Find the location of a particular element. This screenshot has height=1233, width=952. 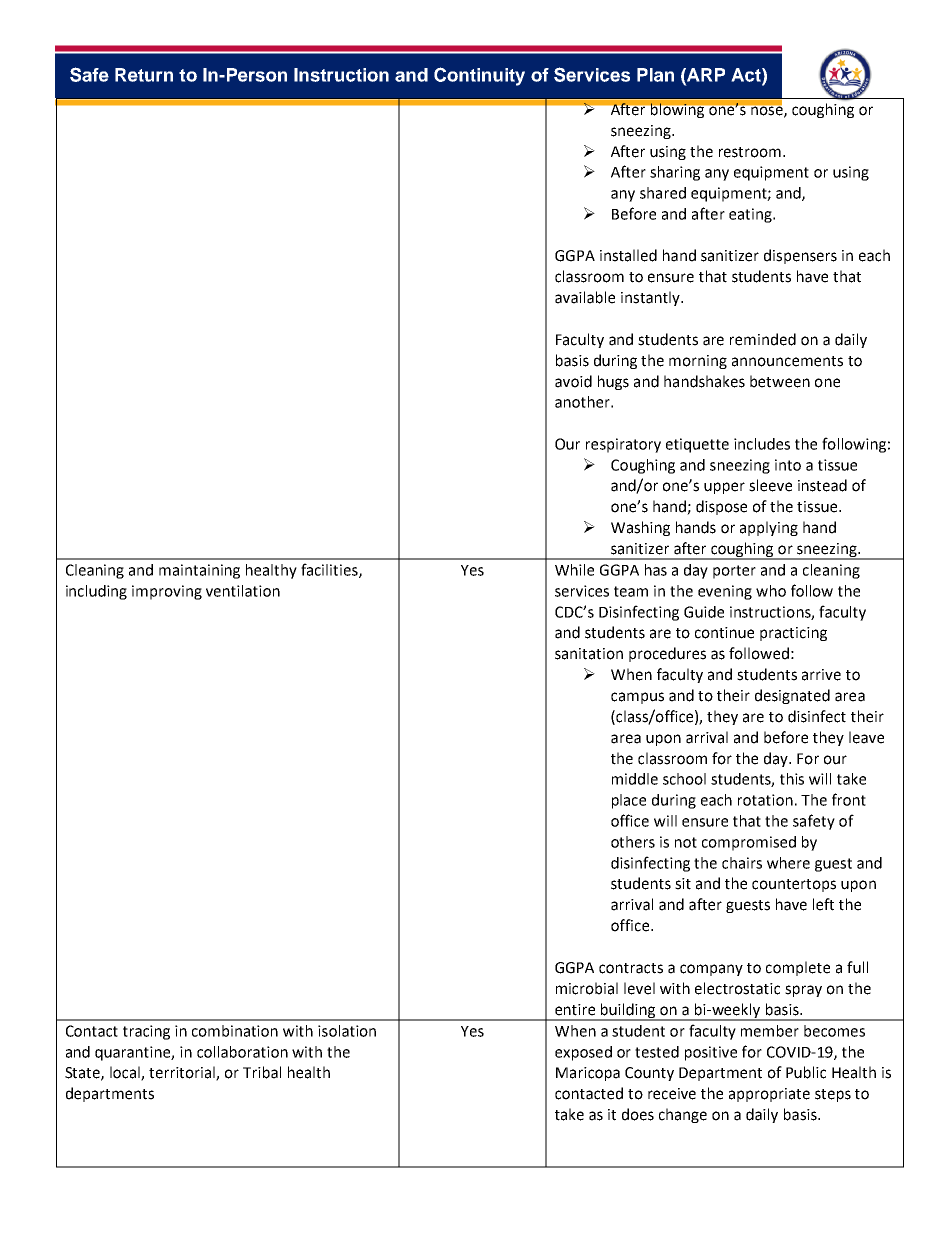

Continuity is located at coordinates (479, 76).
